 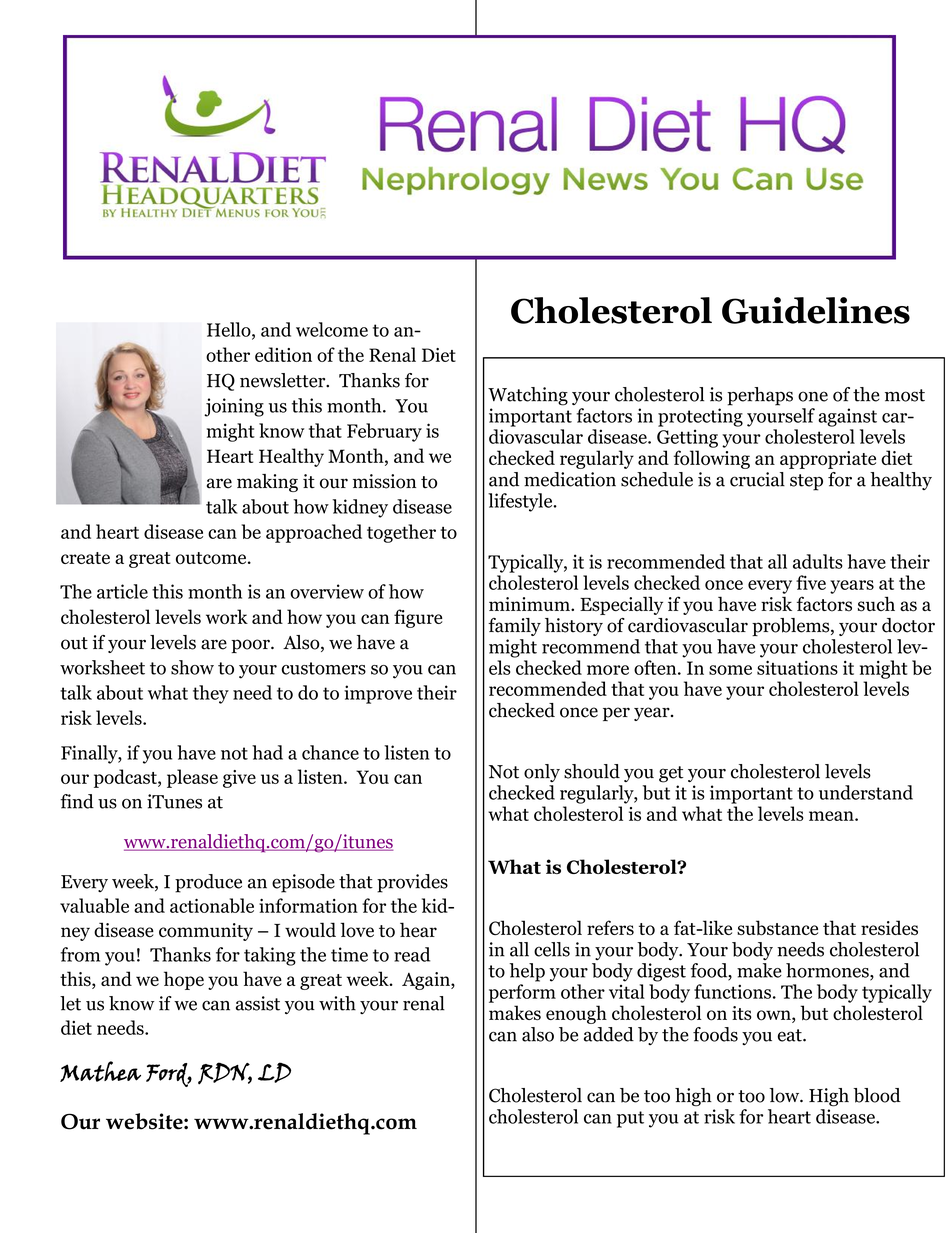 I want to click on show, so click(x=192, y=667).
